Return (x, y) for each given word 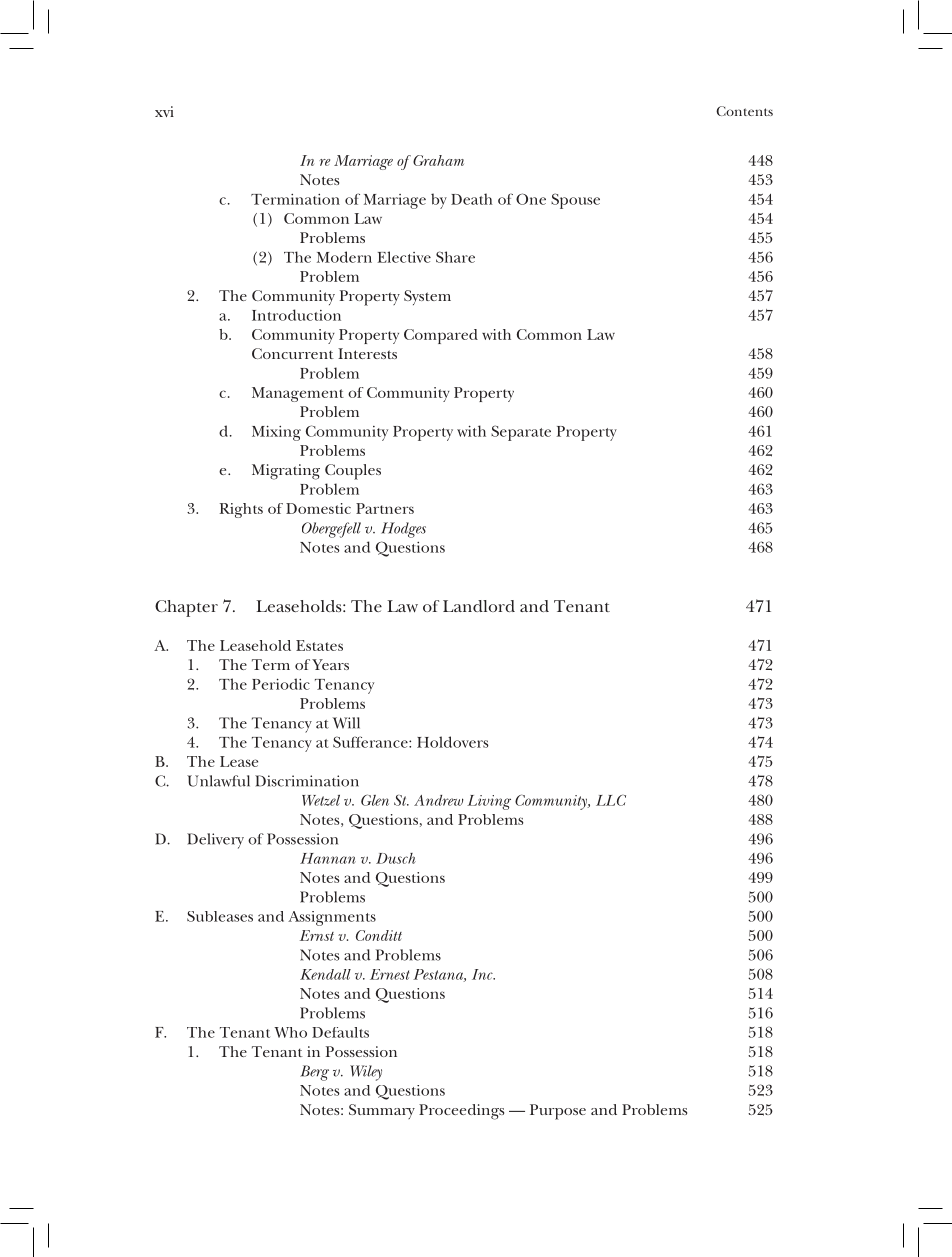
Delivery (215, 841)
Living (489, 802)
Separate (521, 433)
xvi (164, 111)
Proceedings (461, 1112)
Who (290, 1032)
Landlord (479, 606)
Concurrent (293, 353)
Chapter (186, 608)
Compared (441, 336)
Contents (744, 111)
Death (472, 199)
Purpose (558, 1112)
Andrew (439, 800)
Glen (375, 800)
